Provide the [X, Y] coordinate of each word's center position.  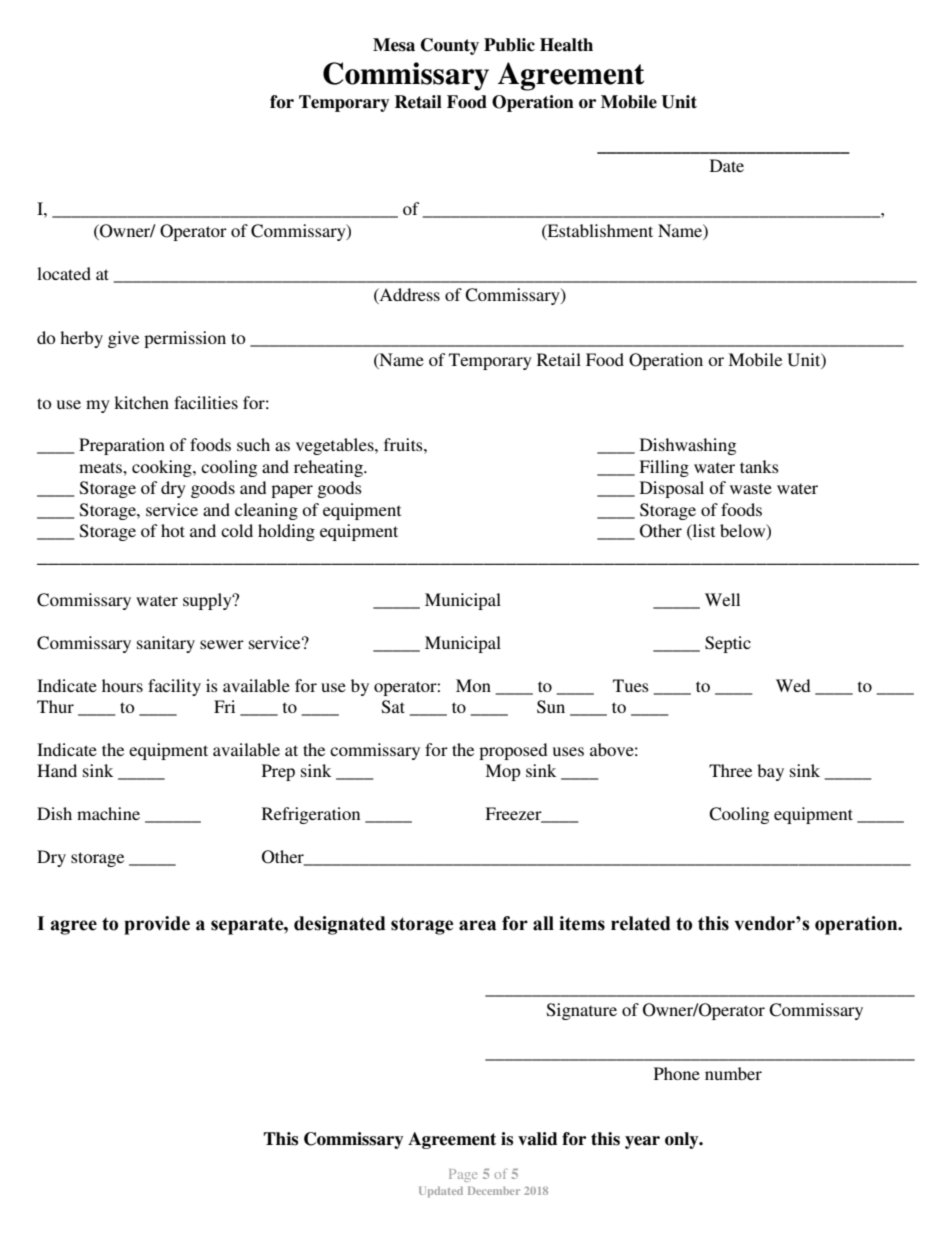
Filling [664, 468]
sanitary [166, 644]
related [641, 923]
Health [566, 45]
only [683, 1140]
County [450, 46]
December [494, 1191]
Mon [473, 685]
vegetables [336, 446]
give [123, 339]
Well [722, 599]
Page [463, 1175]
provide [157, 925]
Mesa [394, 45]
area [477, 925]
